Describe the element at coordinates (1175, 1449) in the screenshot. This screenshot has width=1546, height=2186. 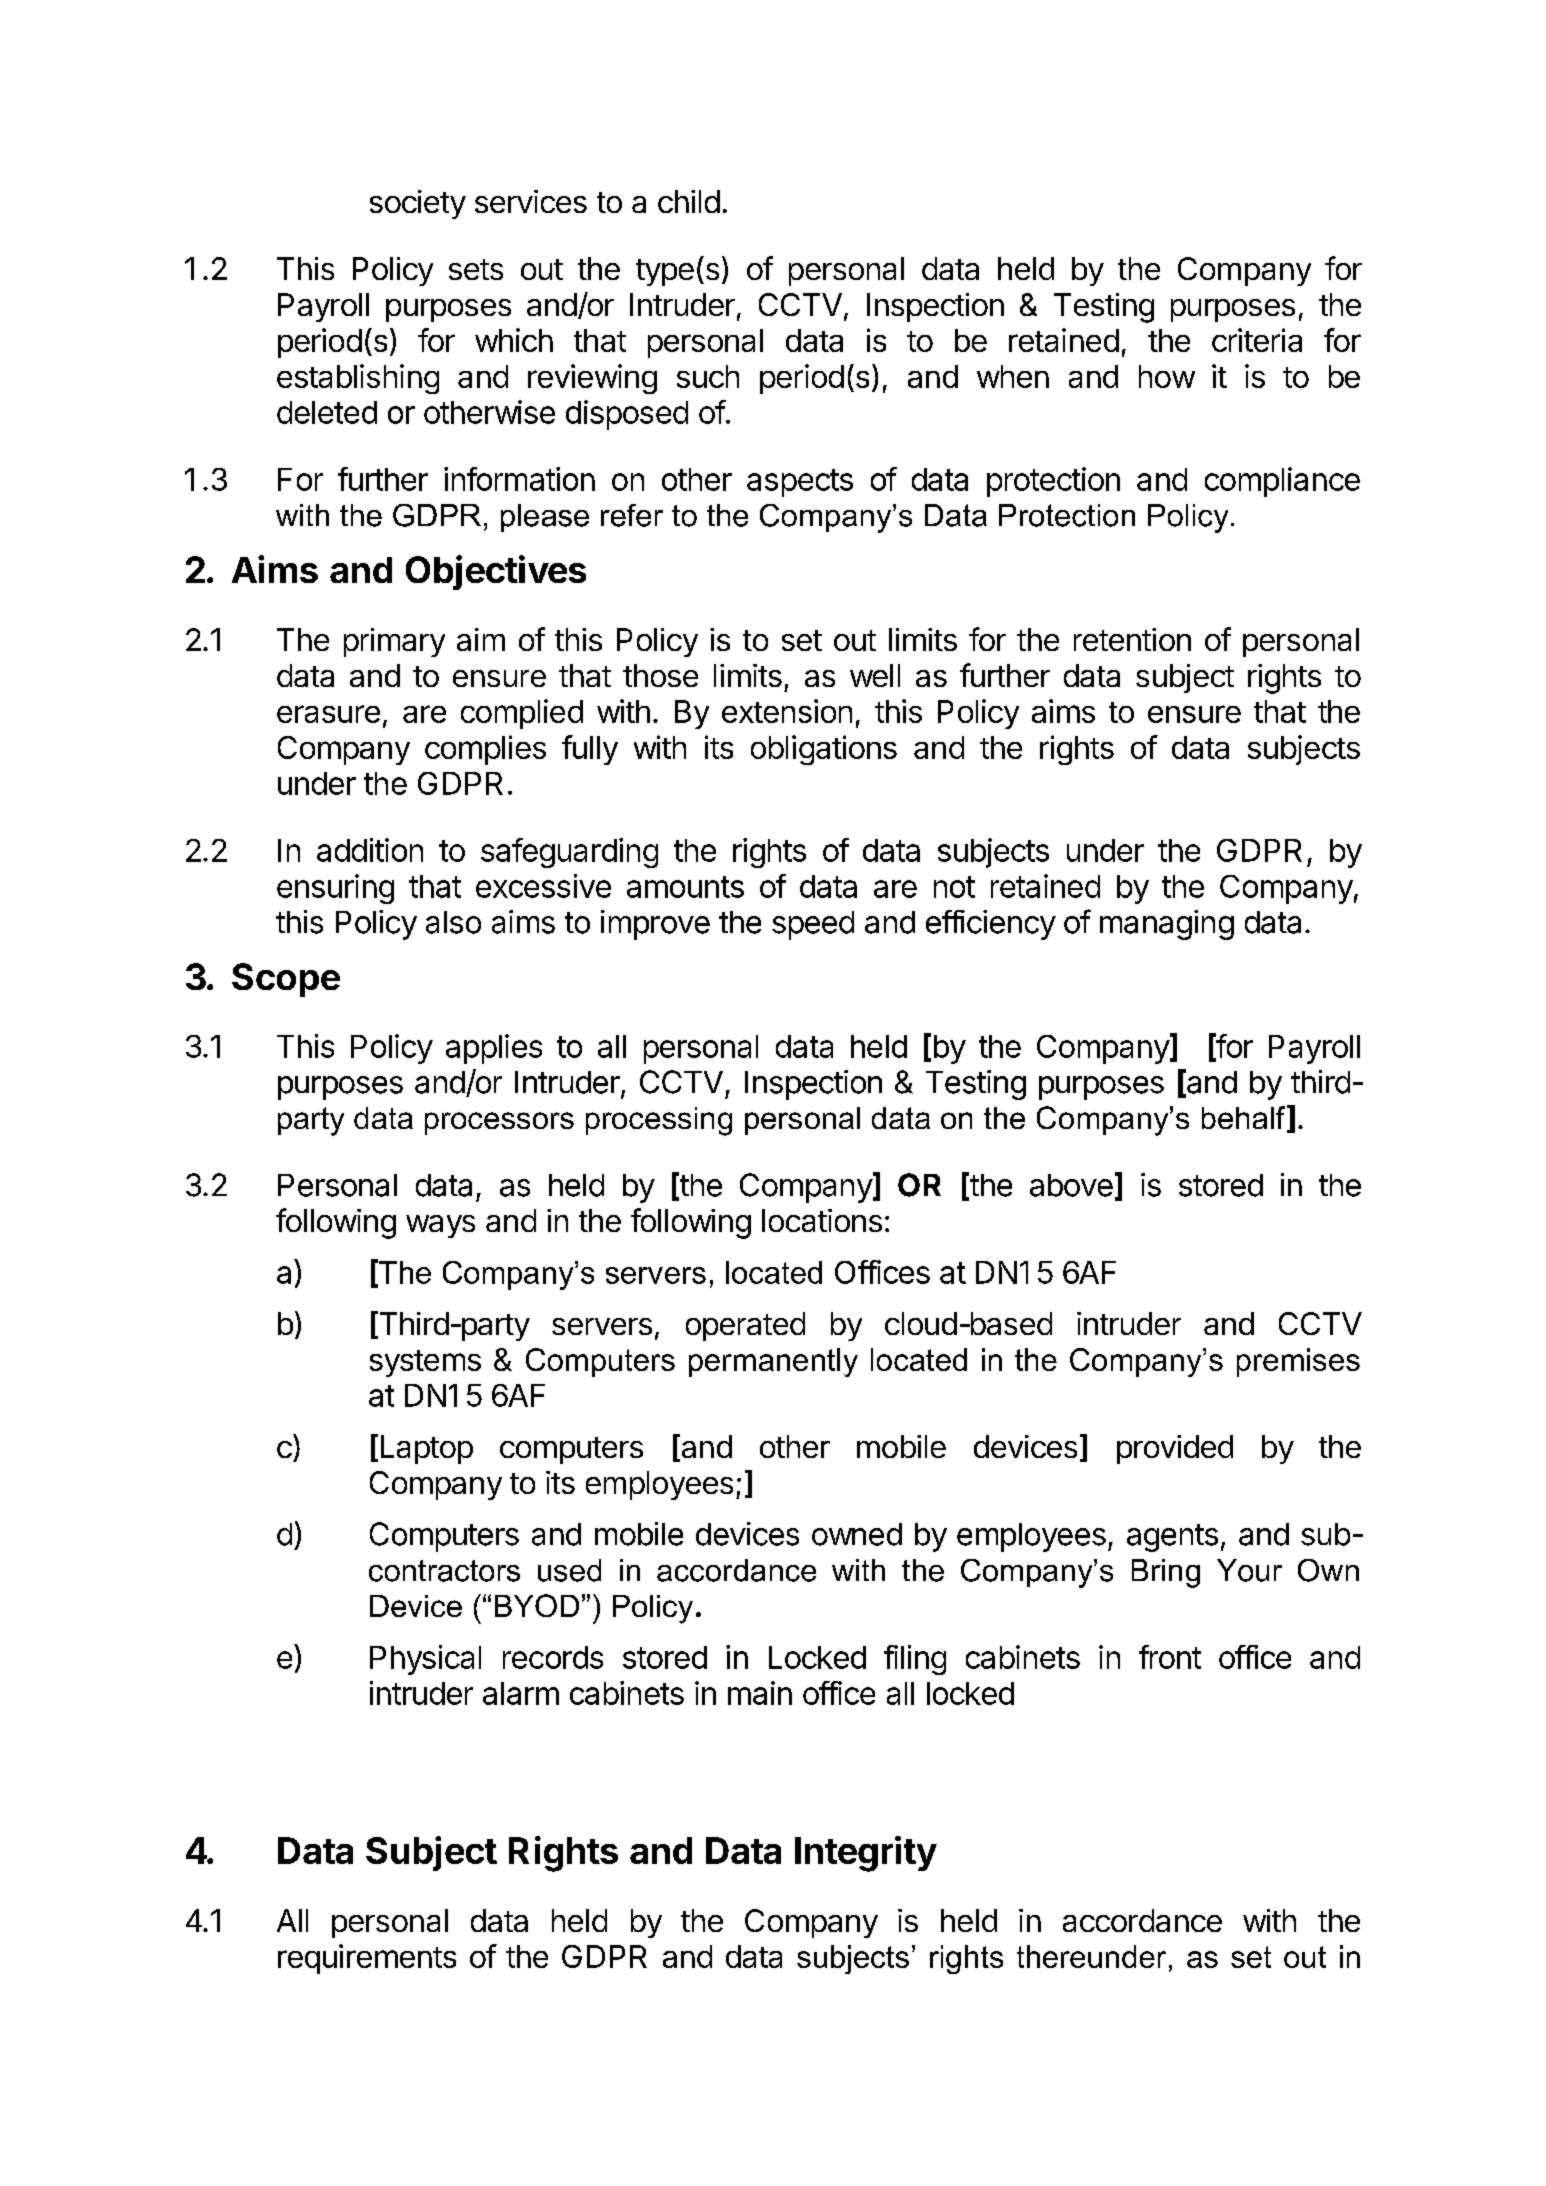
I see `provided` at that location.
